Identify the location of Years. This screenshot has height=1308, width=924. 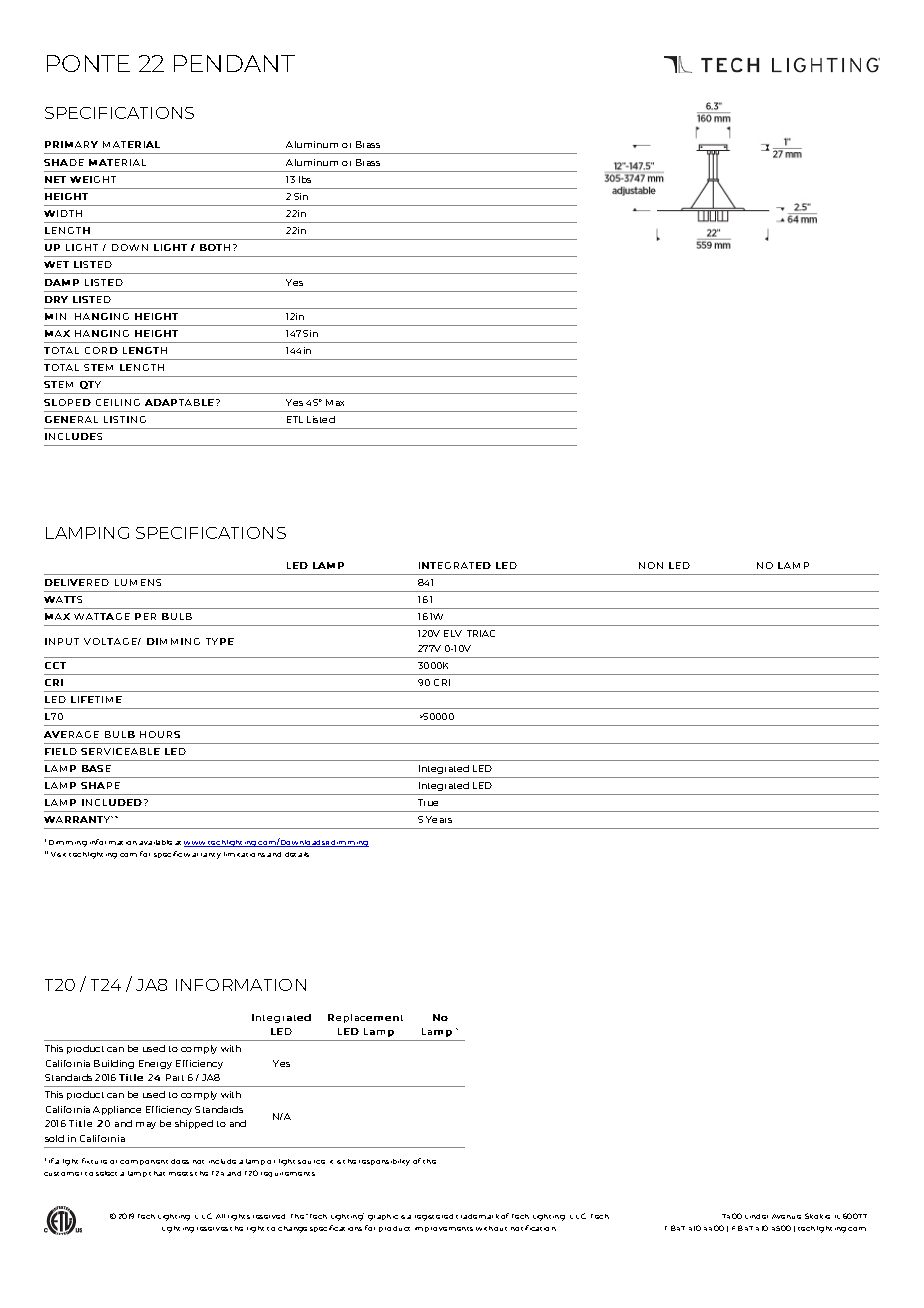
(439, 819).
